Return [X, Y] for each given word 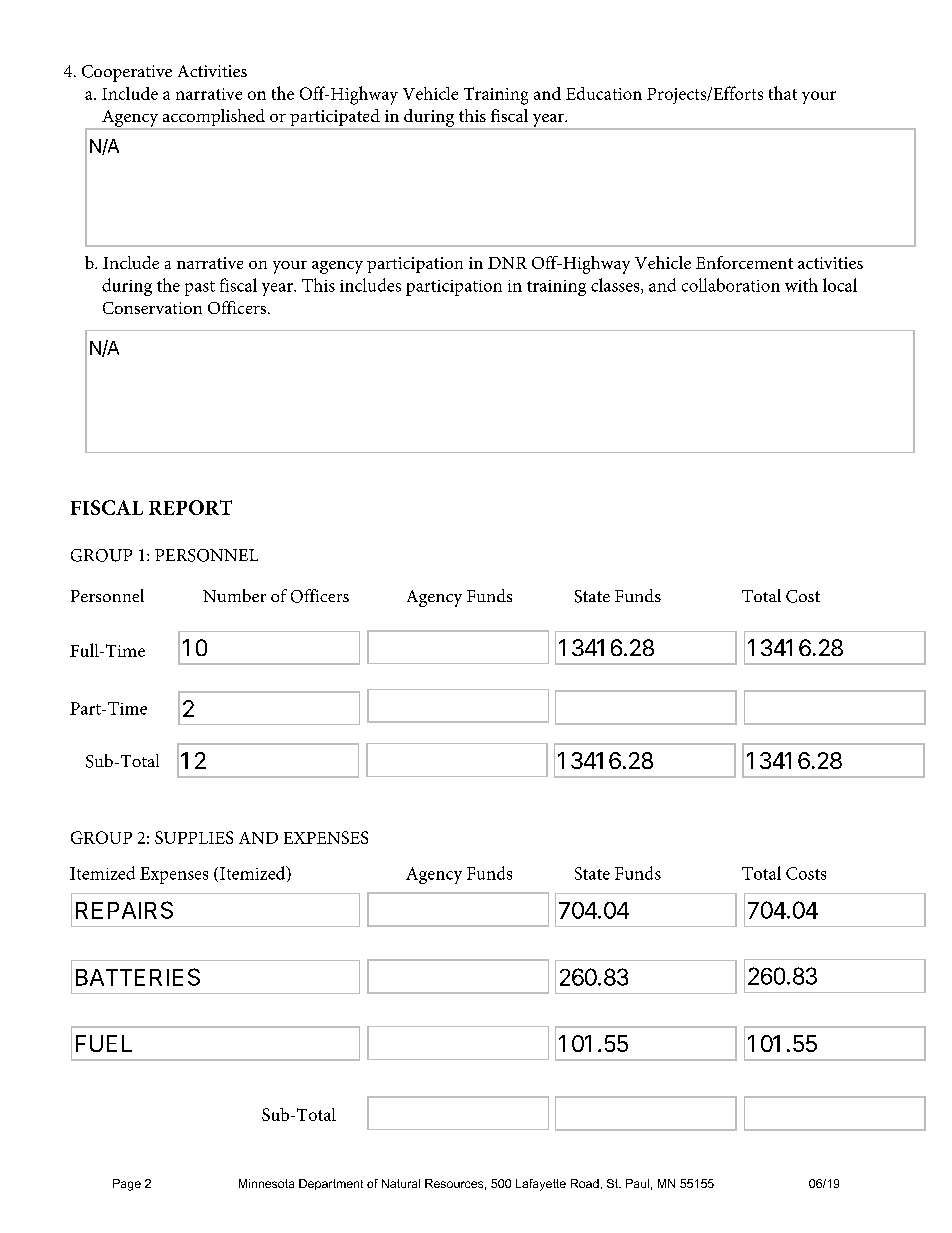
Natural [401, 1183]
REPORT [190, 507]
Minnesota [266, 1183]
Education [604, 93]
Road [585, 1183]
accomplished [213, 119]
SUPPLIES [194, 837]
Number [234, 595]
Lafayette [541, 1185]
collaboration [731, 285]
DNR [507, 263]
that [783, 93]
